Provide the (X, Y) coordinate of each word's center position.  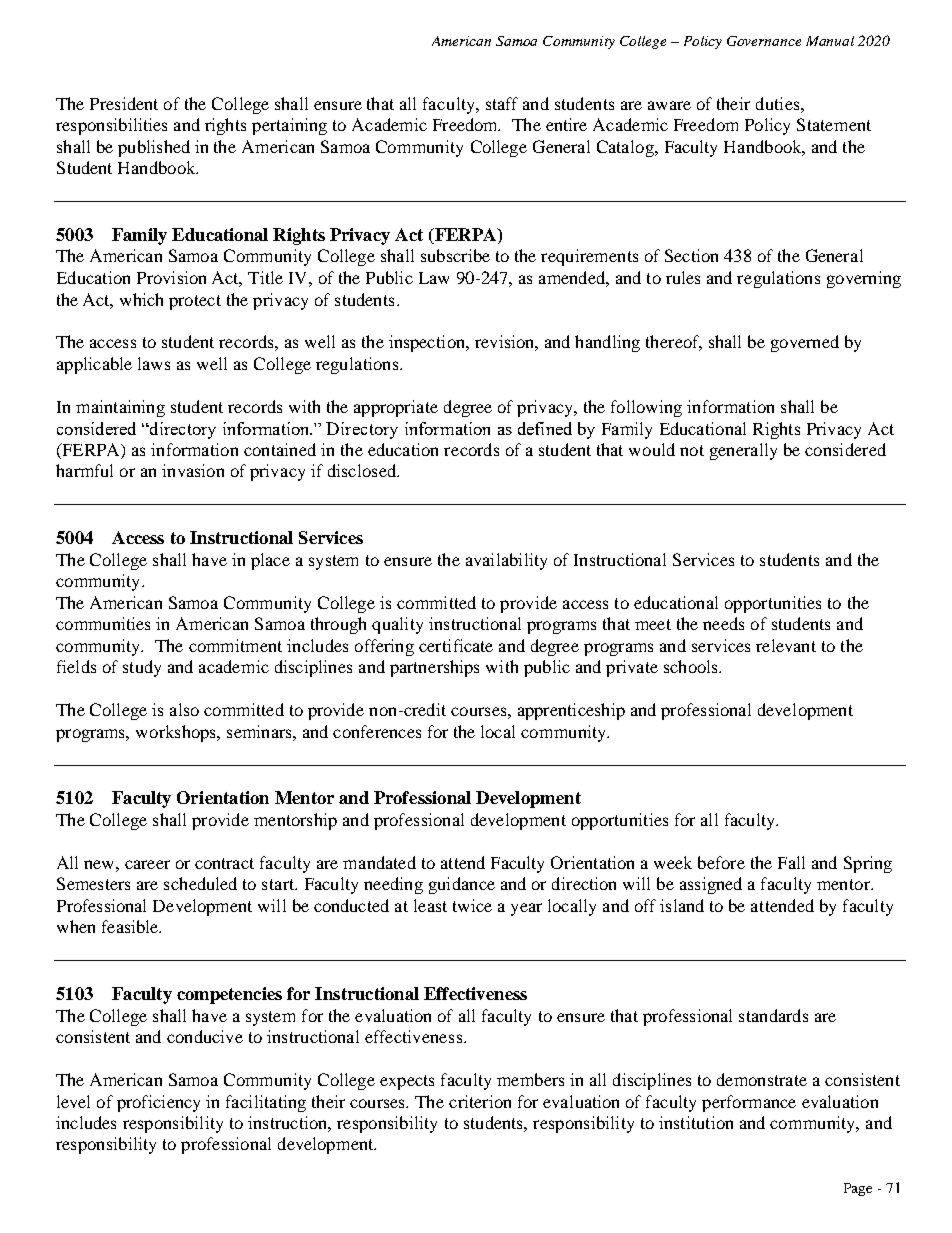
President (124, 103)
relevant (786, 645)
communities (103, 623)
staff (502, 103)
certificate (456, 645)
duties (779, 103)
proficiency (158, 1103)
